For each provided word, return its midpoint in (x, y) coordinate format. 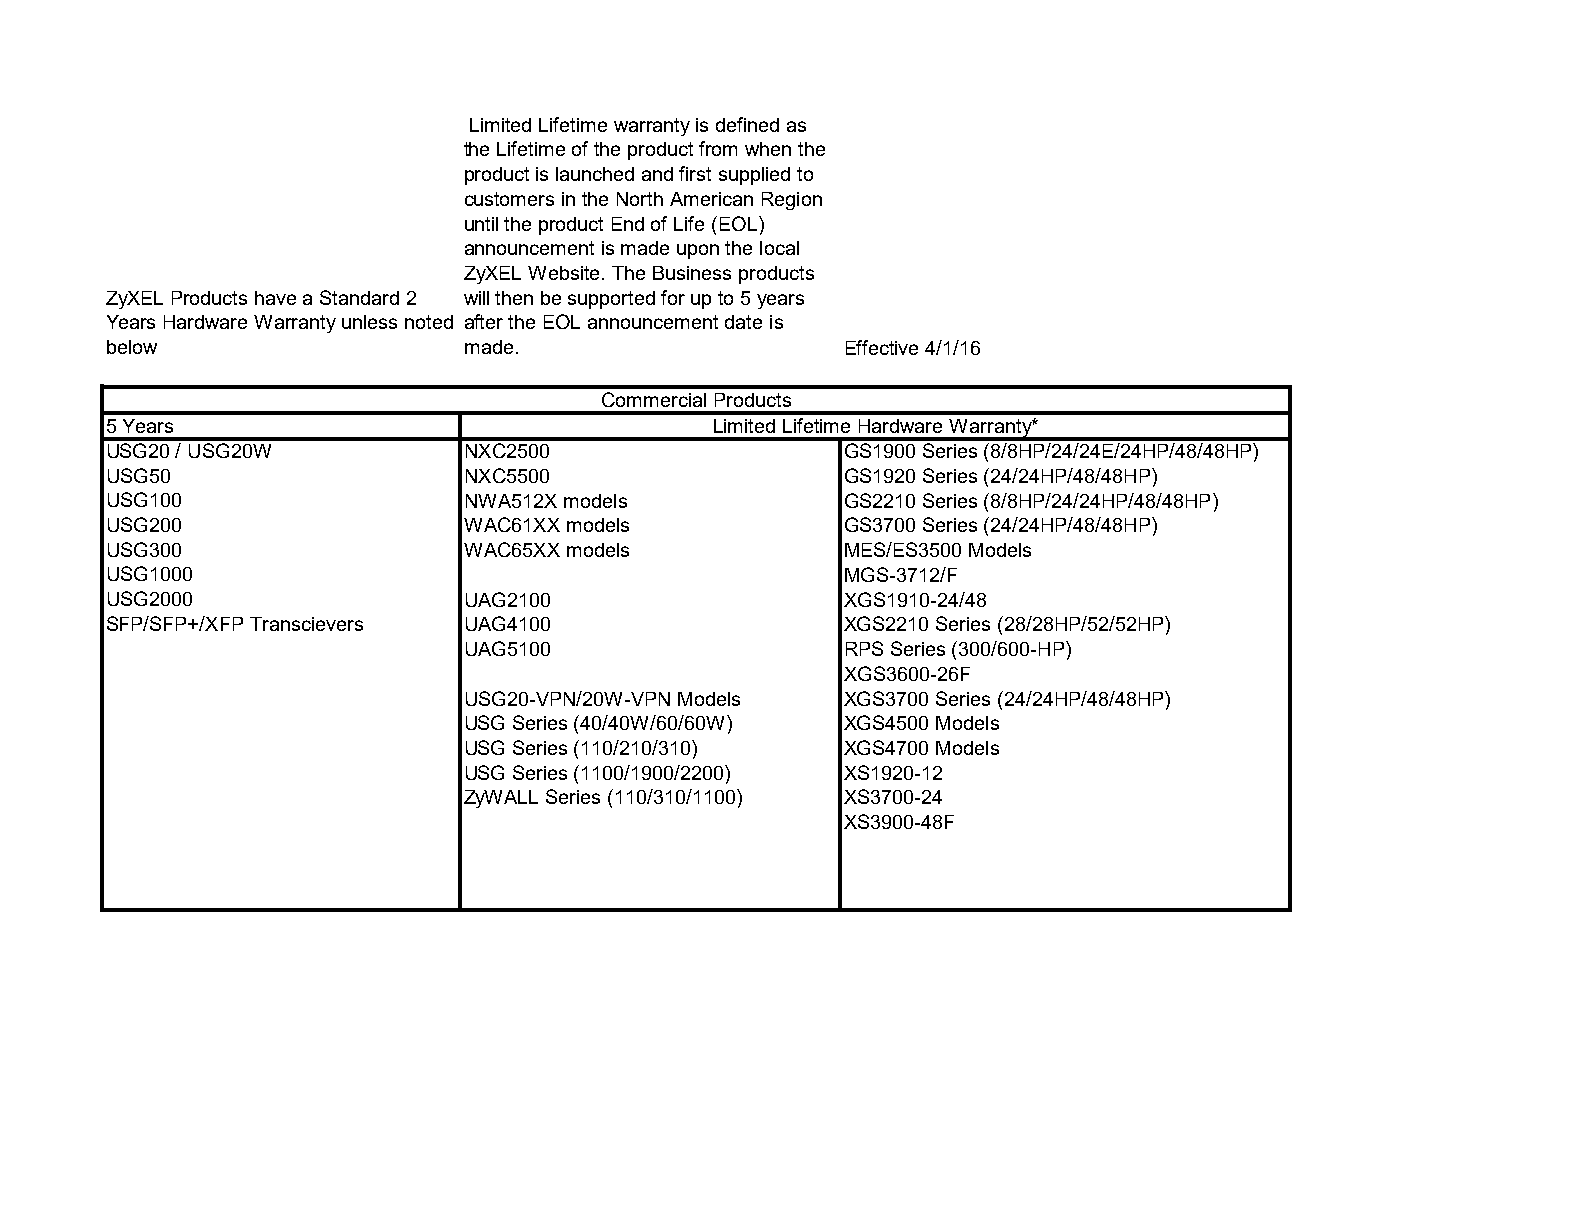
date (743, 322)
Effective (882, 347)
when (768, 149)
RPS (864, 648)
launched (595, 174)
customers (509, 199)
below (132, 347)
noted (429, 322)
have (275, 298)
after (484, 321)
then (514, 298)
